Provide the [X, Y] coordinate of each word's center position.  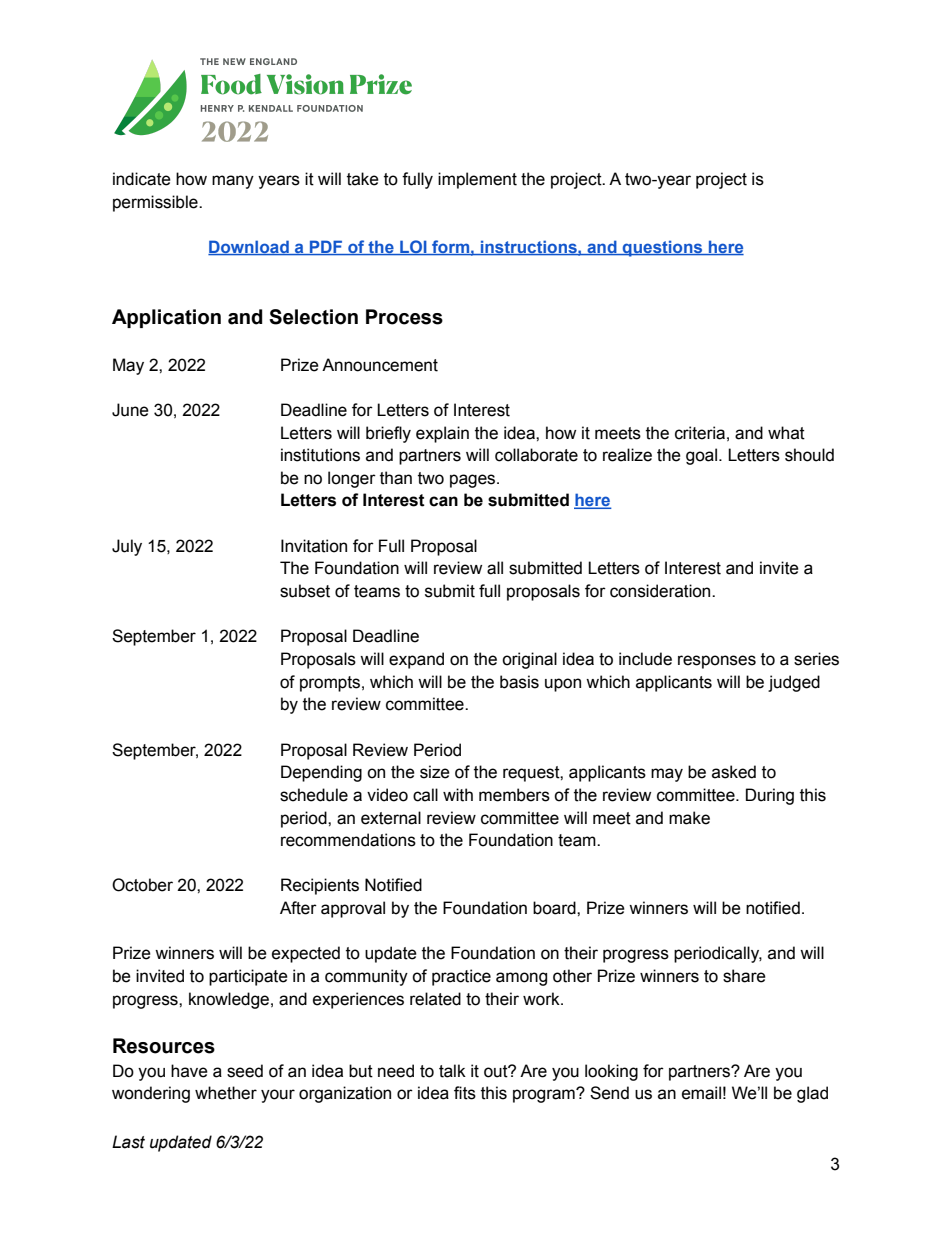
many [233, 182]
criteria [700, 433]
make [689, 818]
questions [663, 248]
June [130, 410]
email [701, 1093]
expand [416, 660]
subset [305, 591]
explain [442, 434]
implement [477, 180]
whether [226, 1093]
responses [717, 662]
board [555, 908]
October [142, 885]
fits [465, 1093]
